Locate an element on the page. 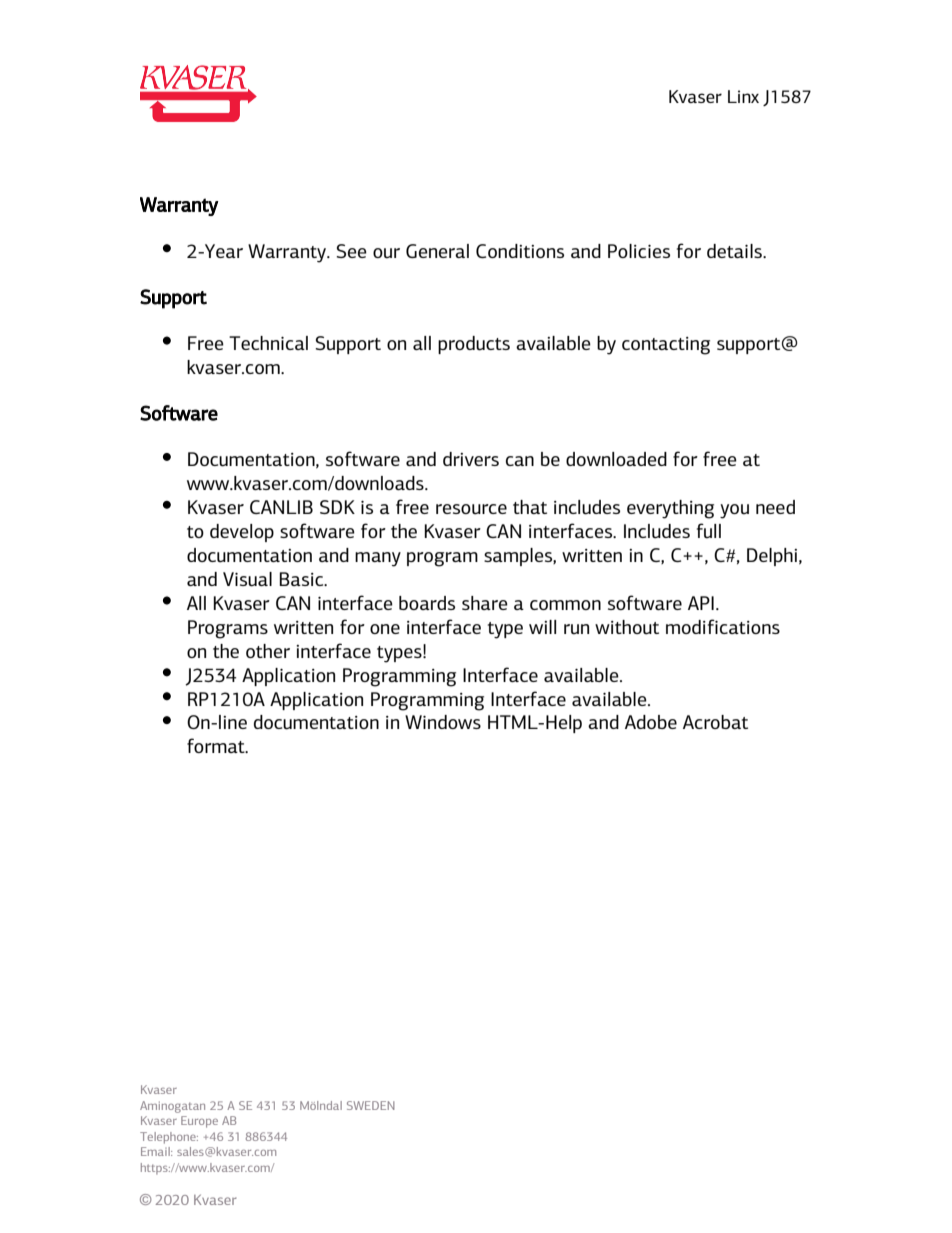  See is located at coordinates (351, 251).
